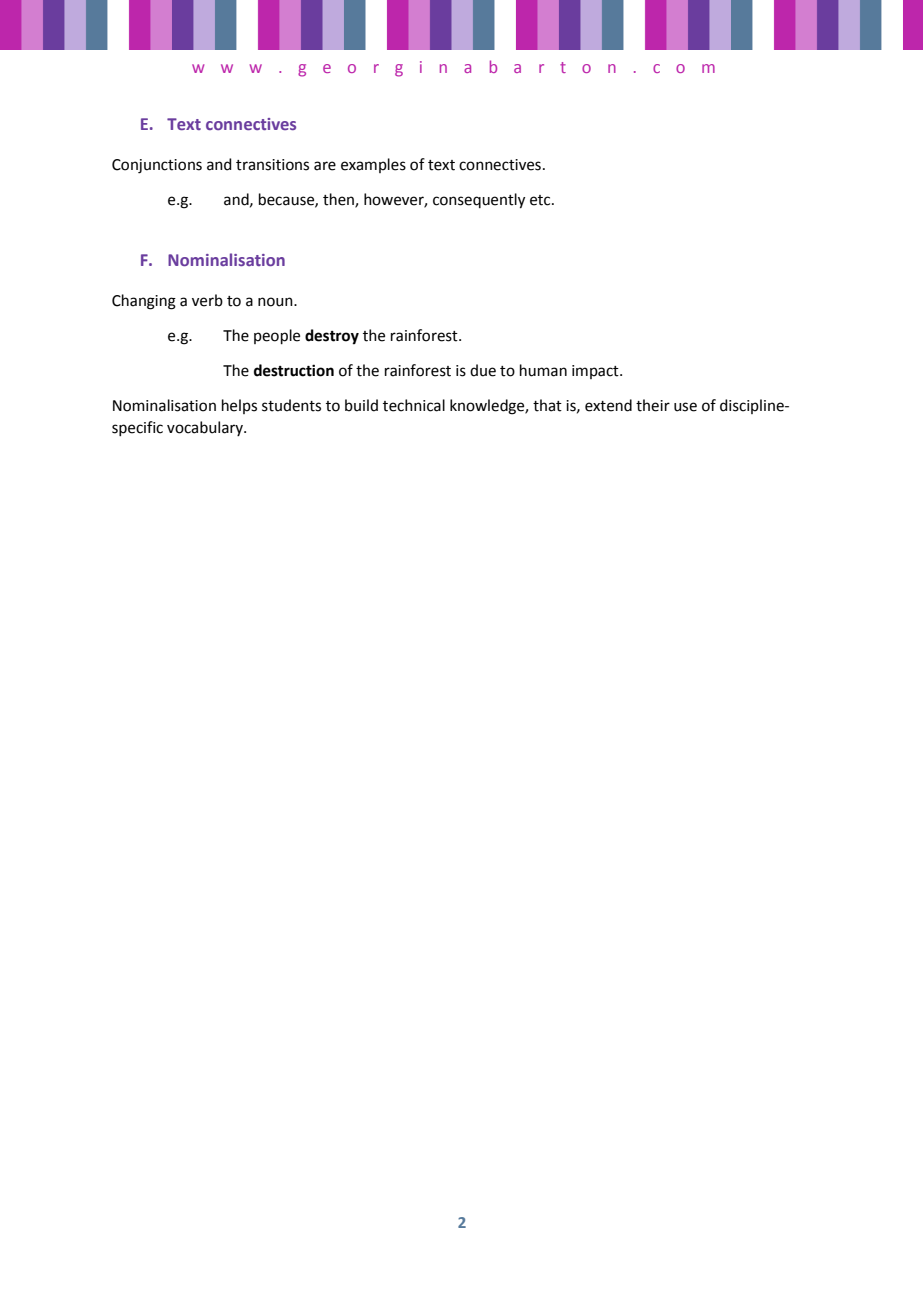  I want to click on consequently, so click(479, 201).
